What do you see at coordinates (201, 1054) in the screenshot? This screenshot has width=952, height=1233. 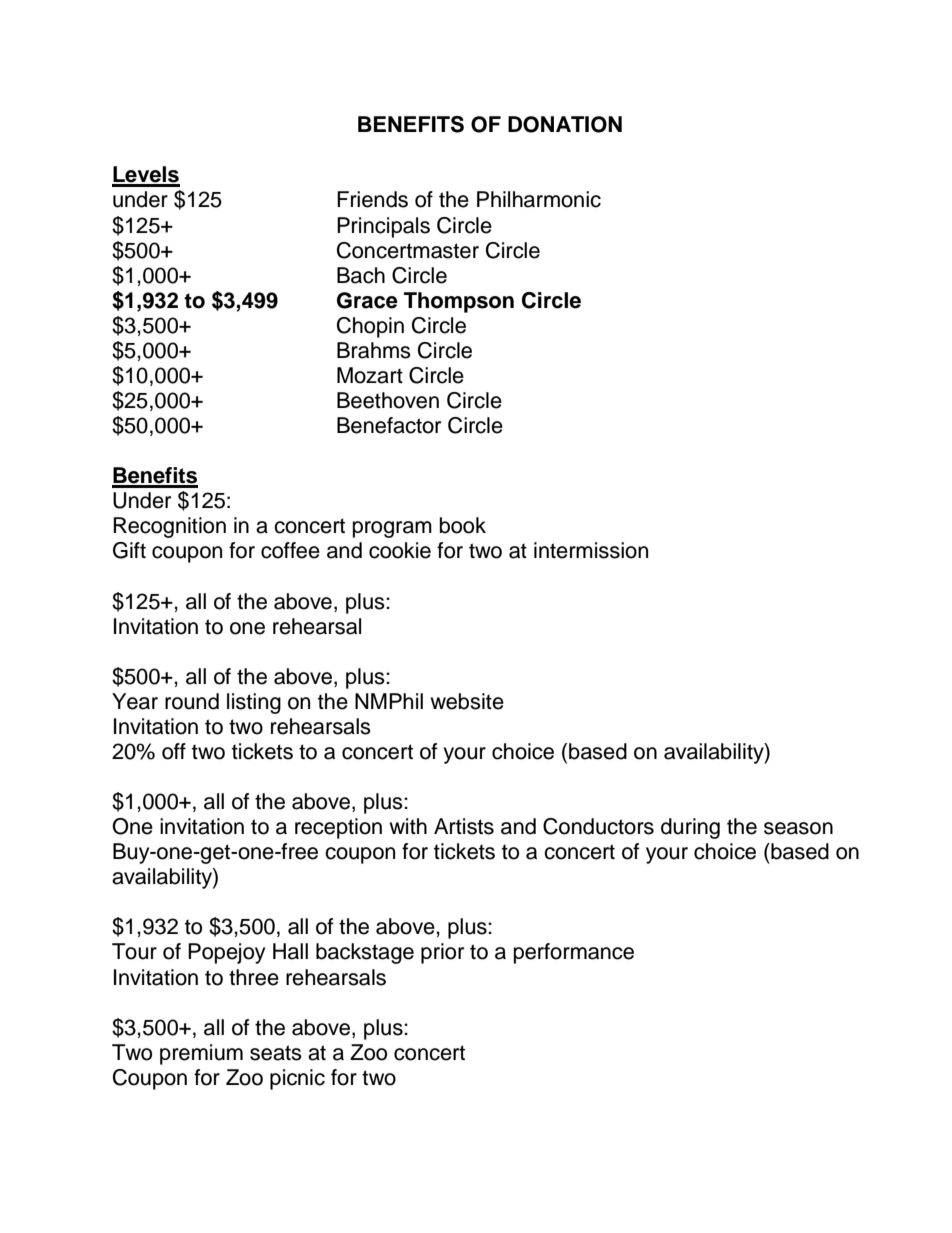 I see `premium` at bounding box center [201, 1054].
